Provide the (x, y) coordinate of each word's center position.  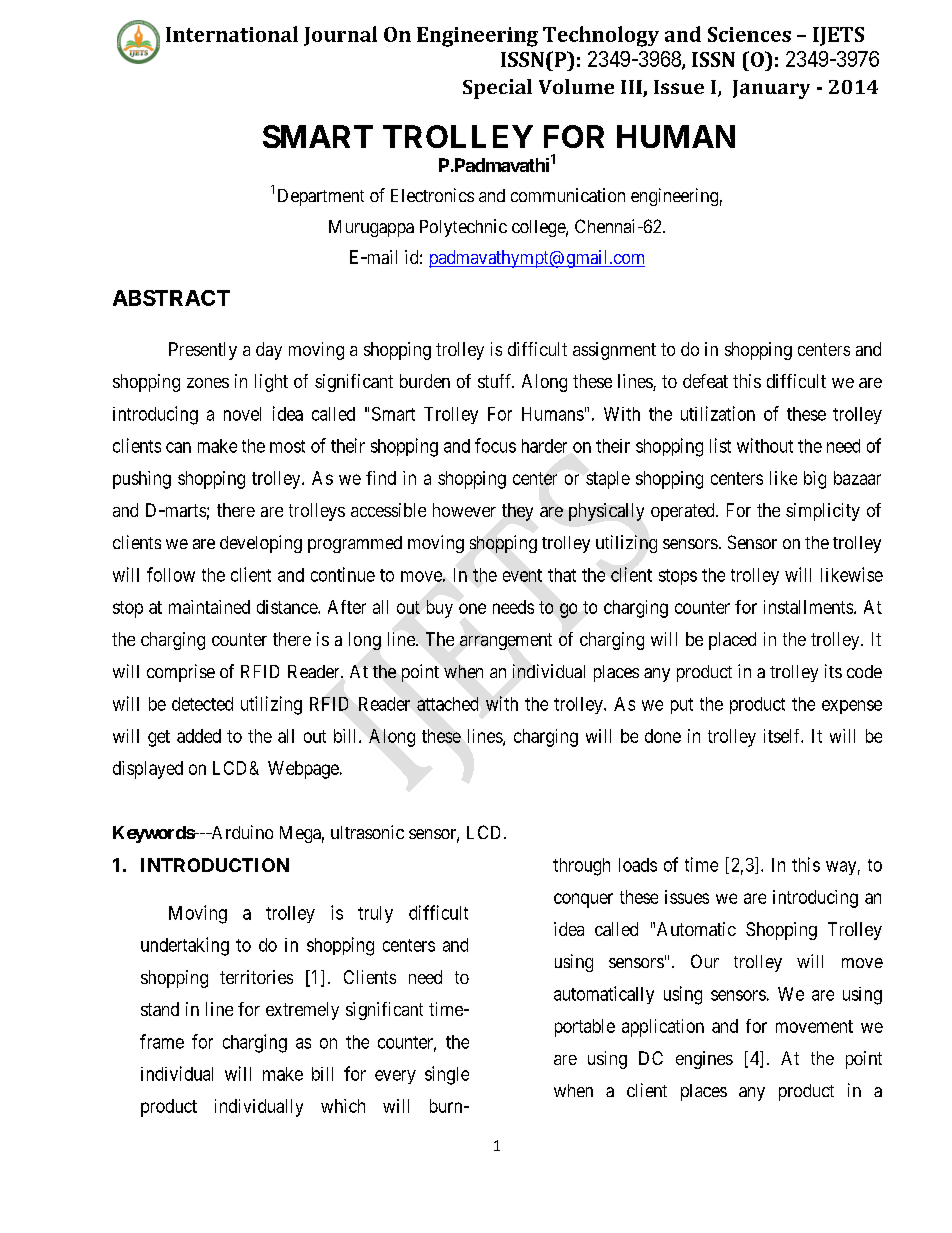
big (815, 480)
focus (495, 445)
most (287, 446)
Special (497, 89)
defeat (705, 381)
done (663, 736)
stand (160, 1009)
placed (732, 641)
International (232, 34)
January (771, 89)
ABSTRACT (171, 298)
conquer (583, 900)
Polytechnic (463, 228)
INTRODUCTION (215, 865)
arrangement (506, 641)
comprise (181, 673)
